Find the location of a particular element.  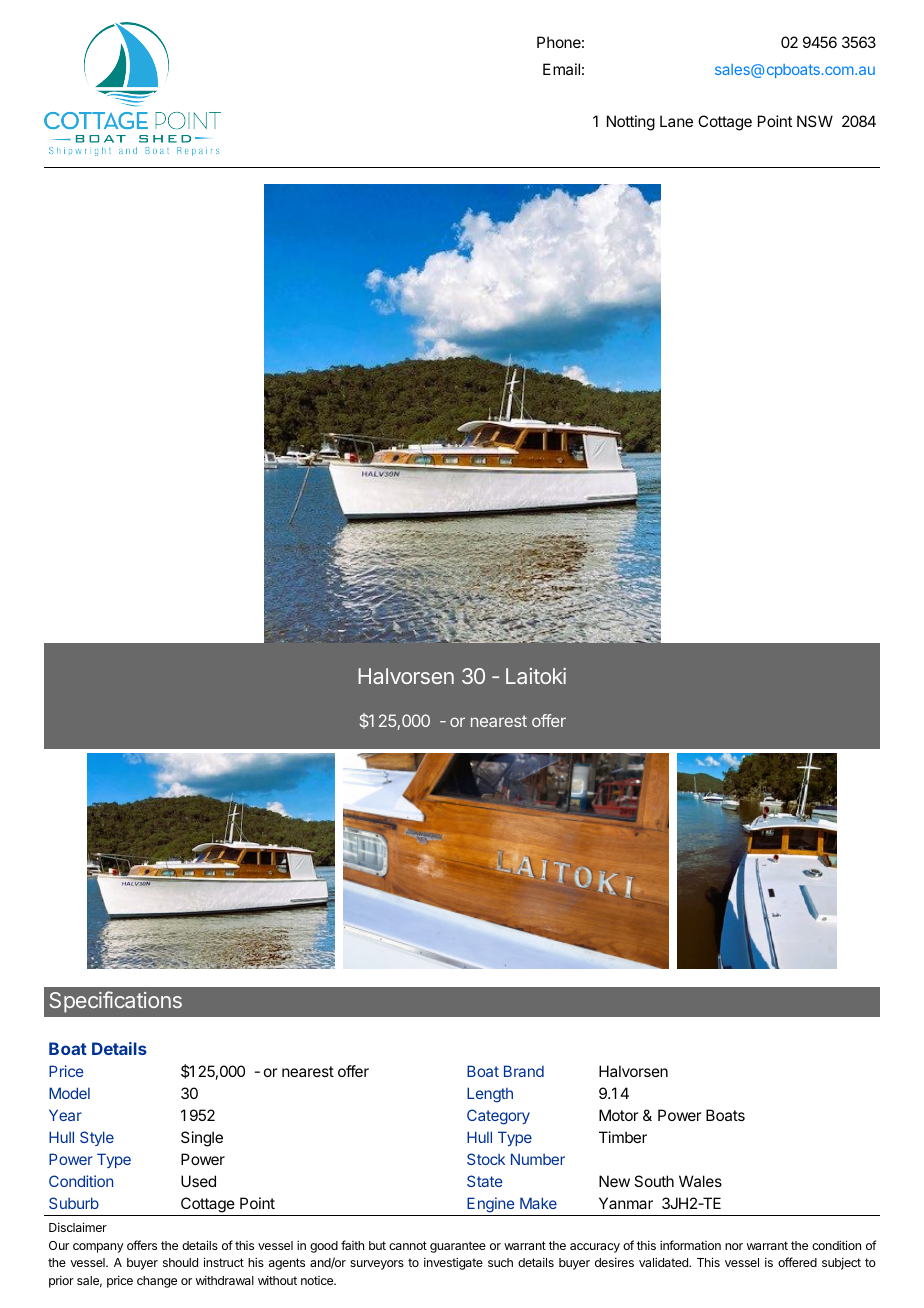

Year is located at coordinates (65, 1115).
